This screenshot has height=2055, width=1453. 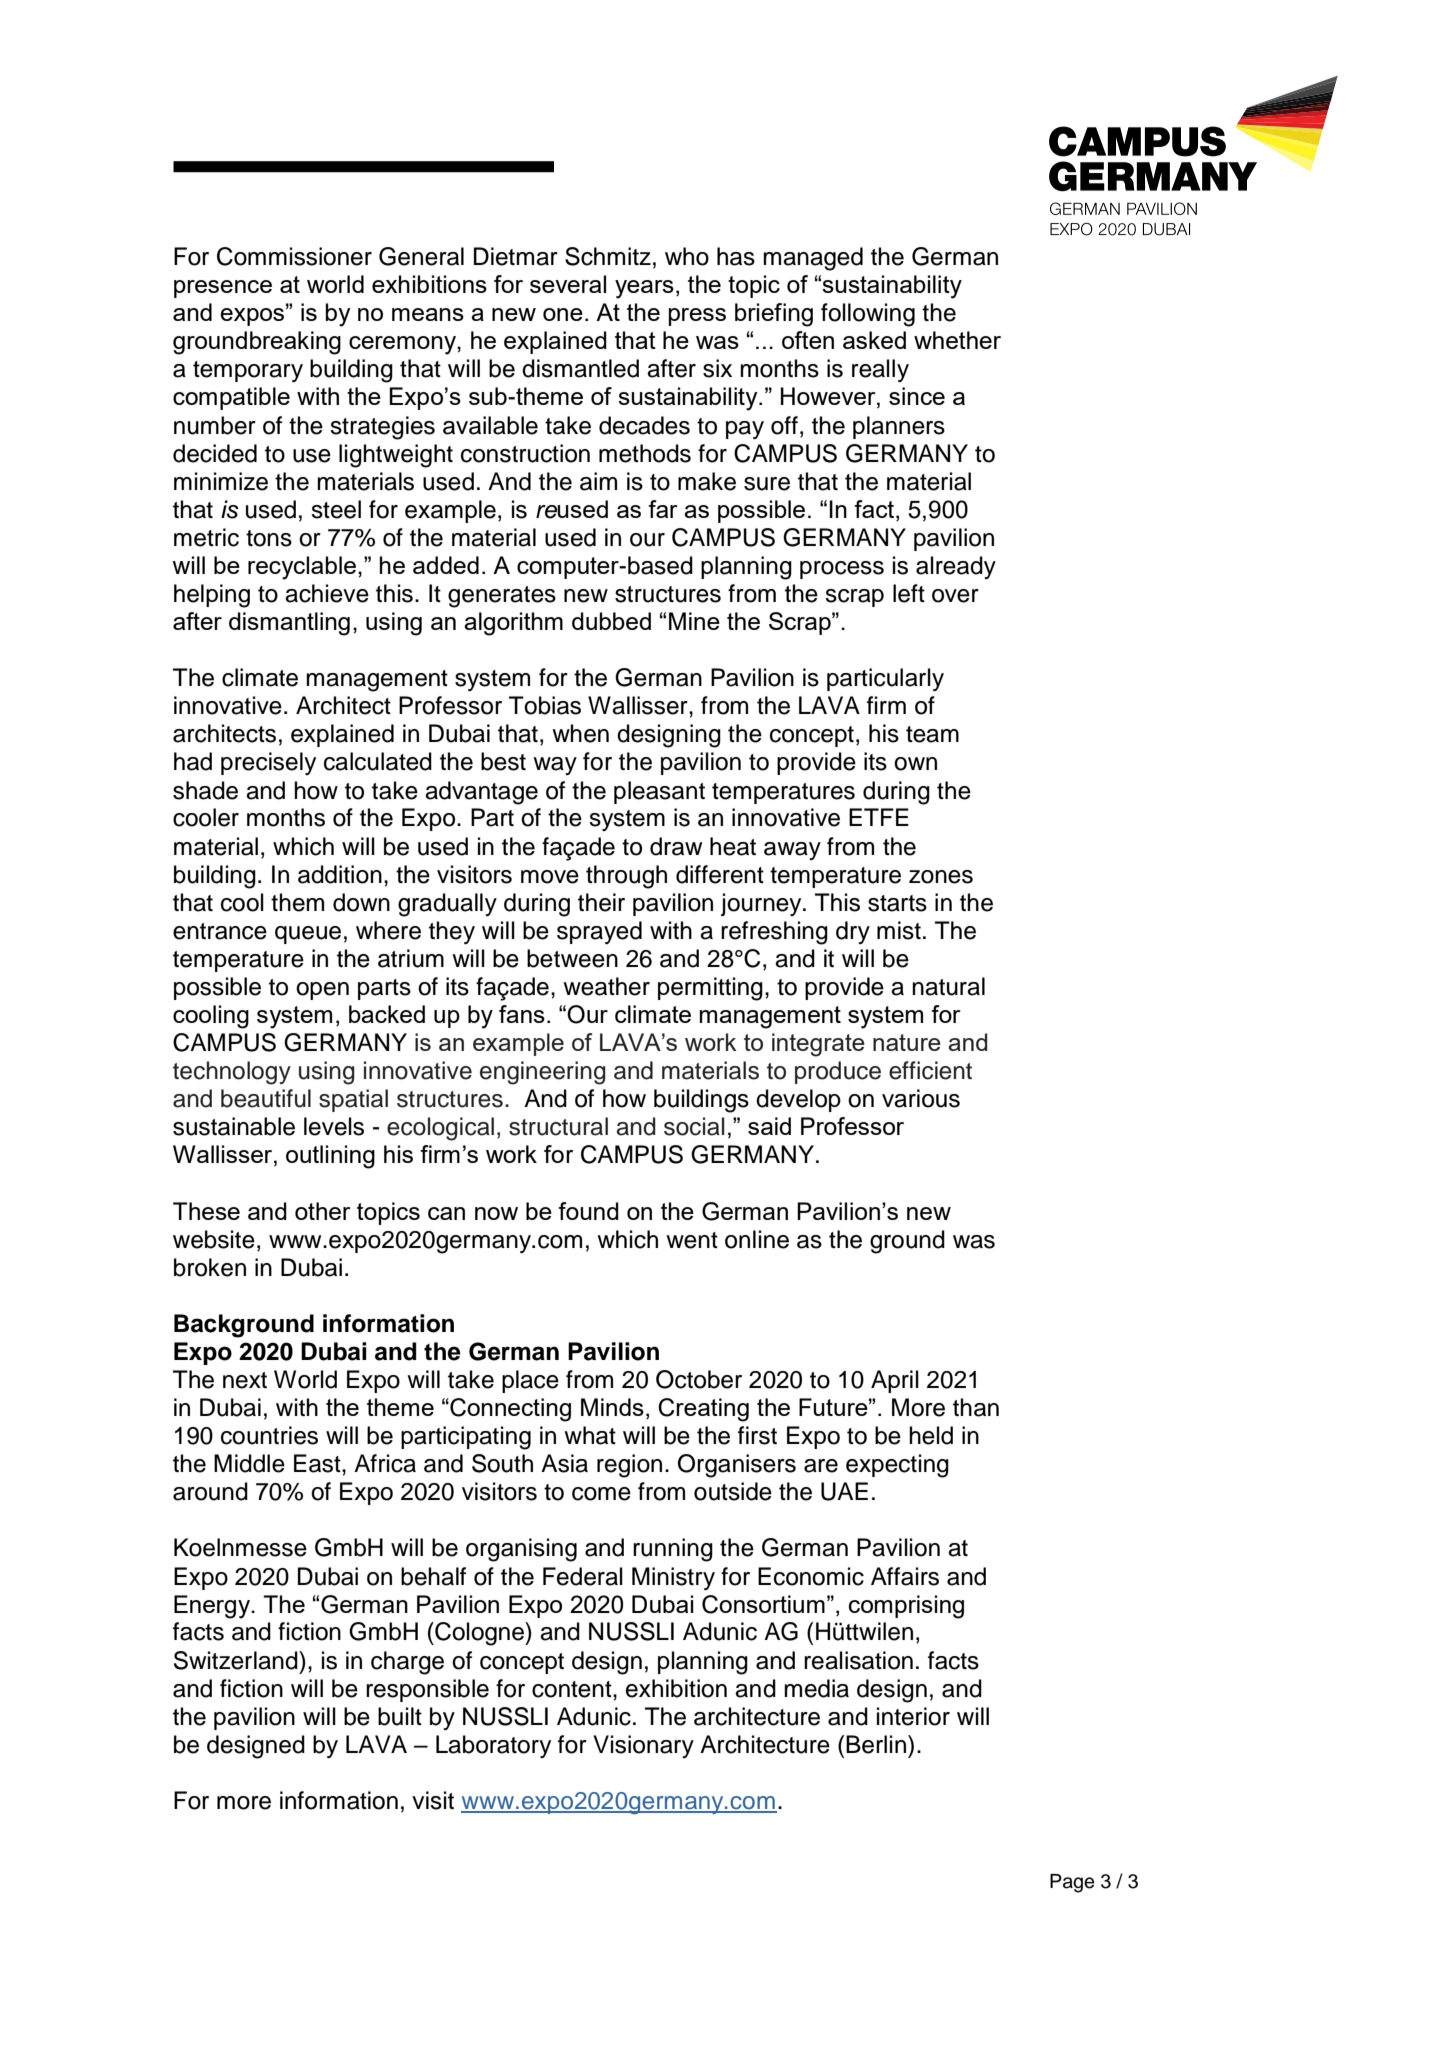 What do you see at coordinates (318, 1463) in the screenshot?
I see `East` at bounding box center [318, 1463].
